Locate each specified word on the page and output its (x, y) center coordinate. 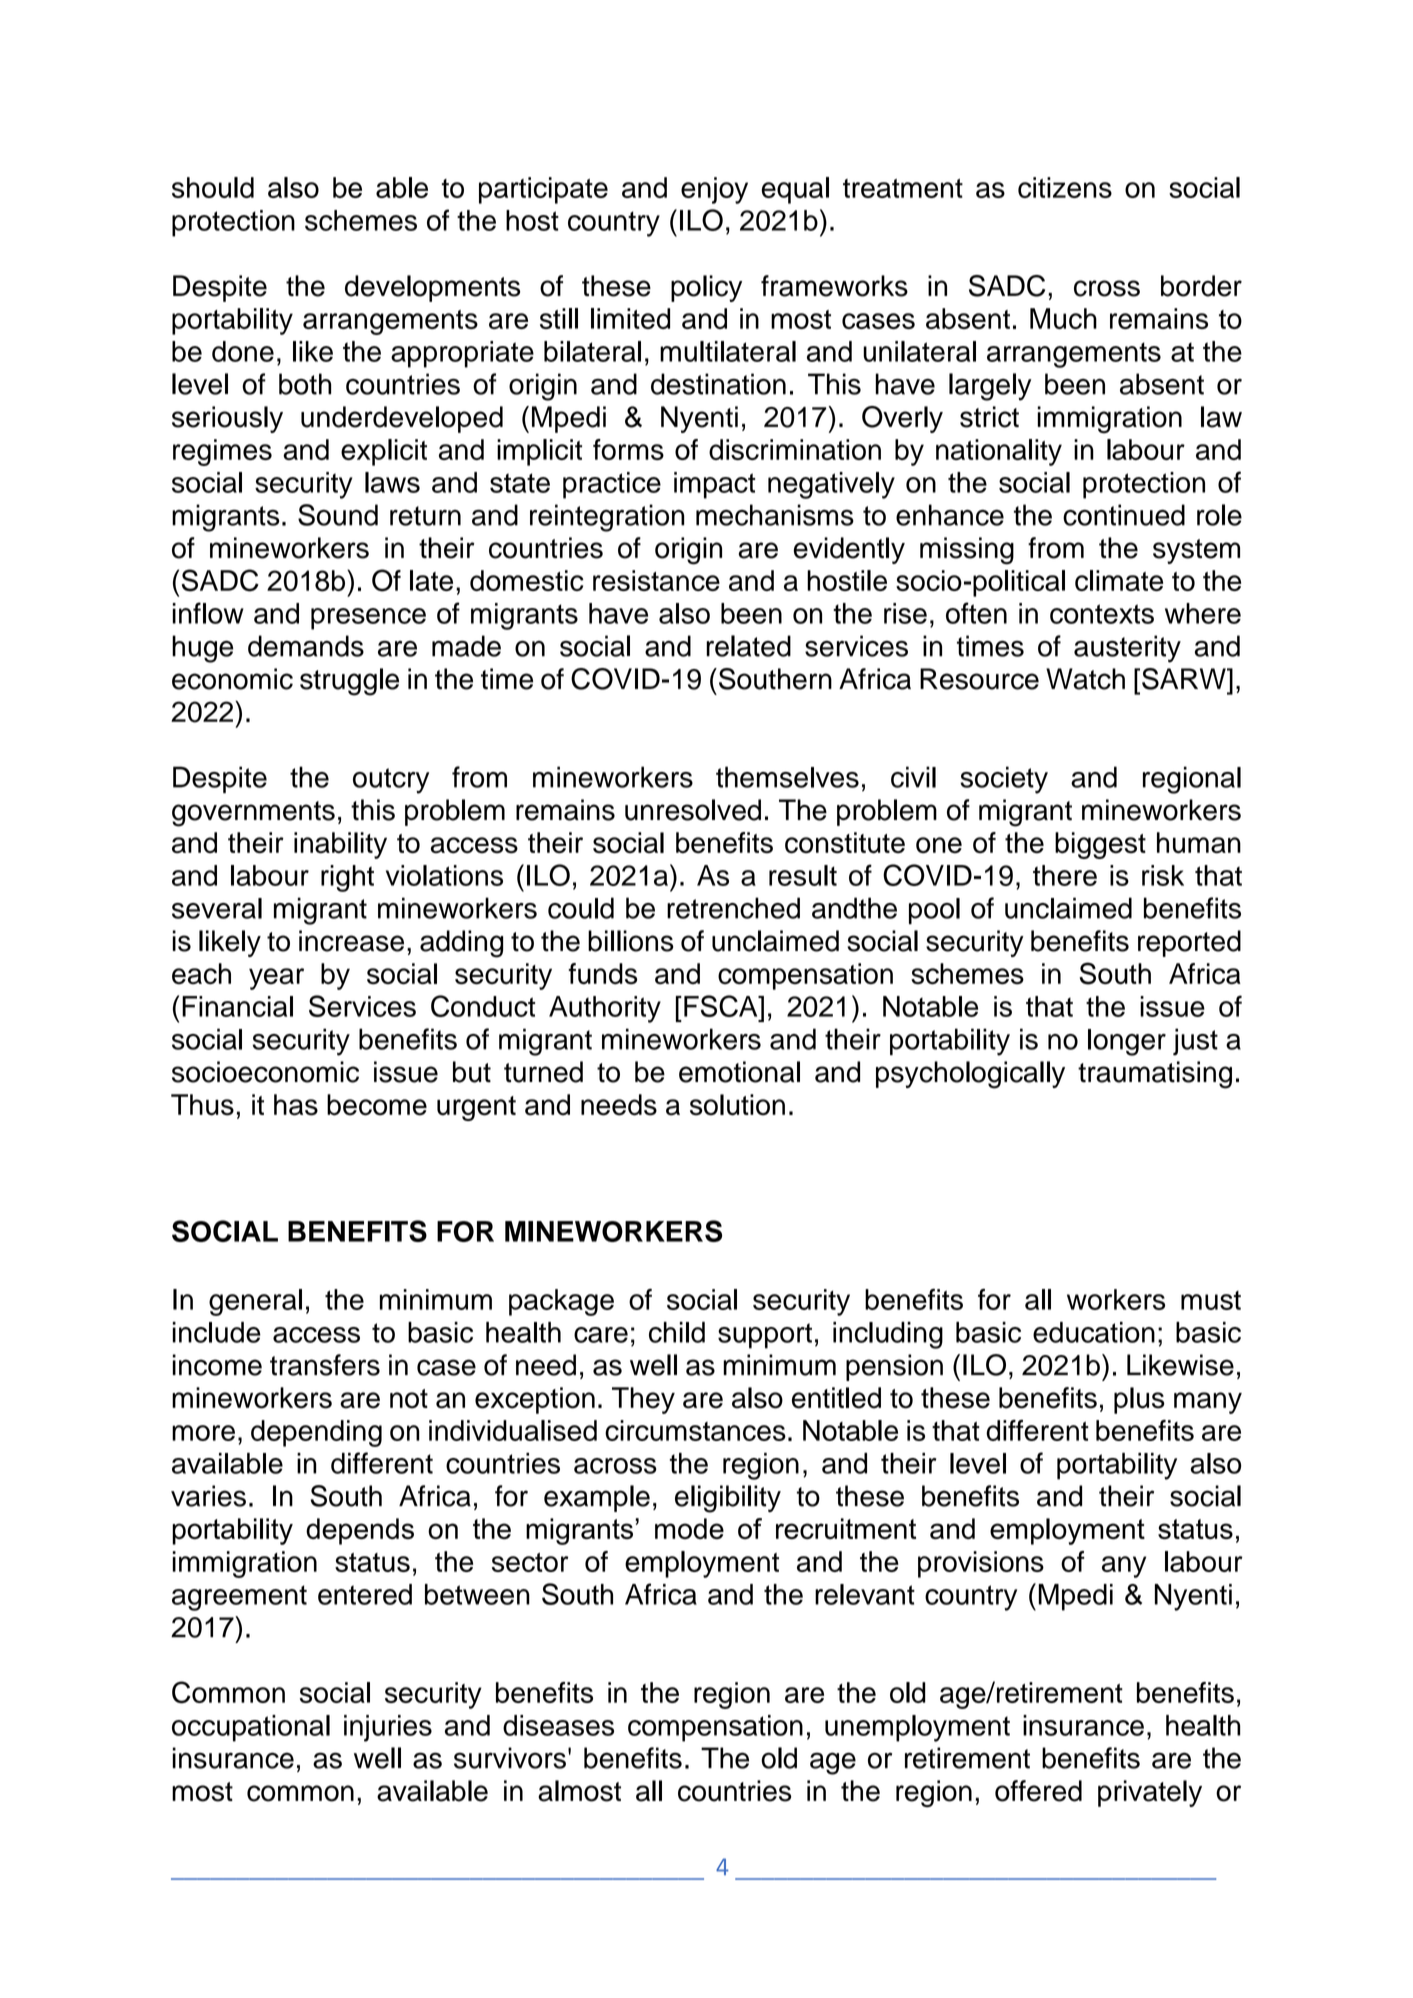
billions (631, 941)
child (677, 1332)
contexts (1102, 614)
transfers (325, 1365)
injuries (388, 1728)
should (213, 187)
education (1094, 1332)
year (276, 979)
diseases (558, 1725)
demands (306, 646)
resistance (656, 580)
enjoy (714, 190)
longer (1127, 1042)
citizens (1065, 187)
